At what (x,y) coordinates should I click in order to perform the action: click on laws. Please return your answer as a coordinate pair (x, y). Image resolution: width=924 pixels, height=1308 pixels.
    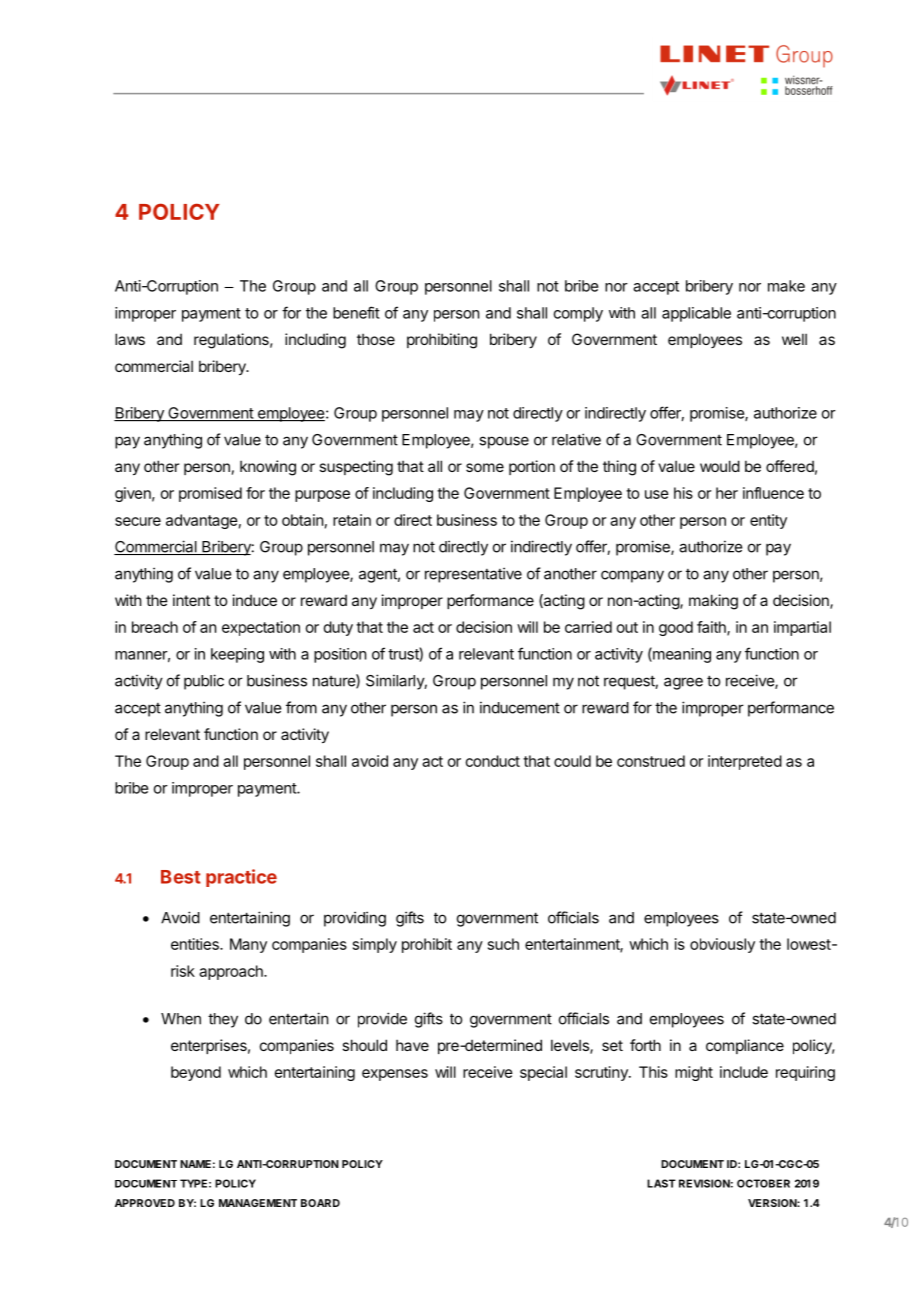
    Looking at the image, I should click on (130, 339).
